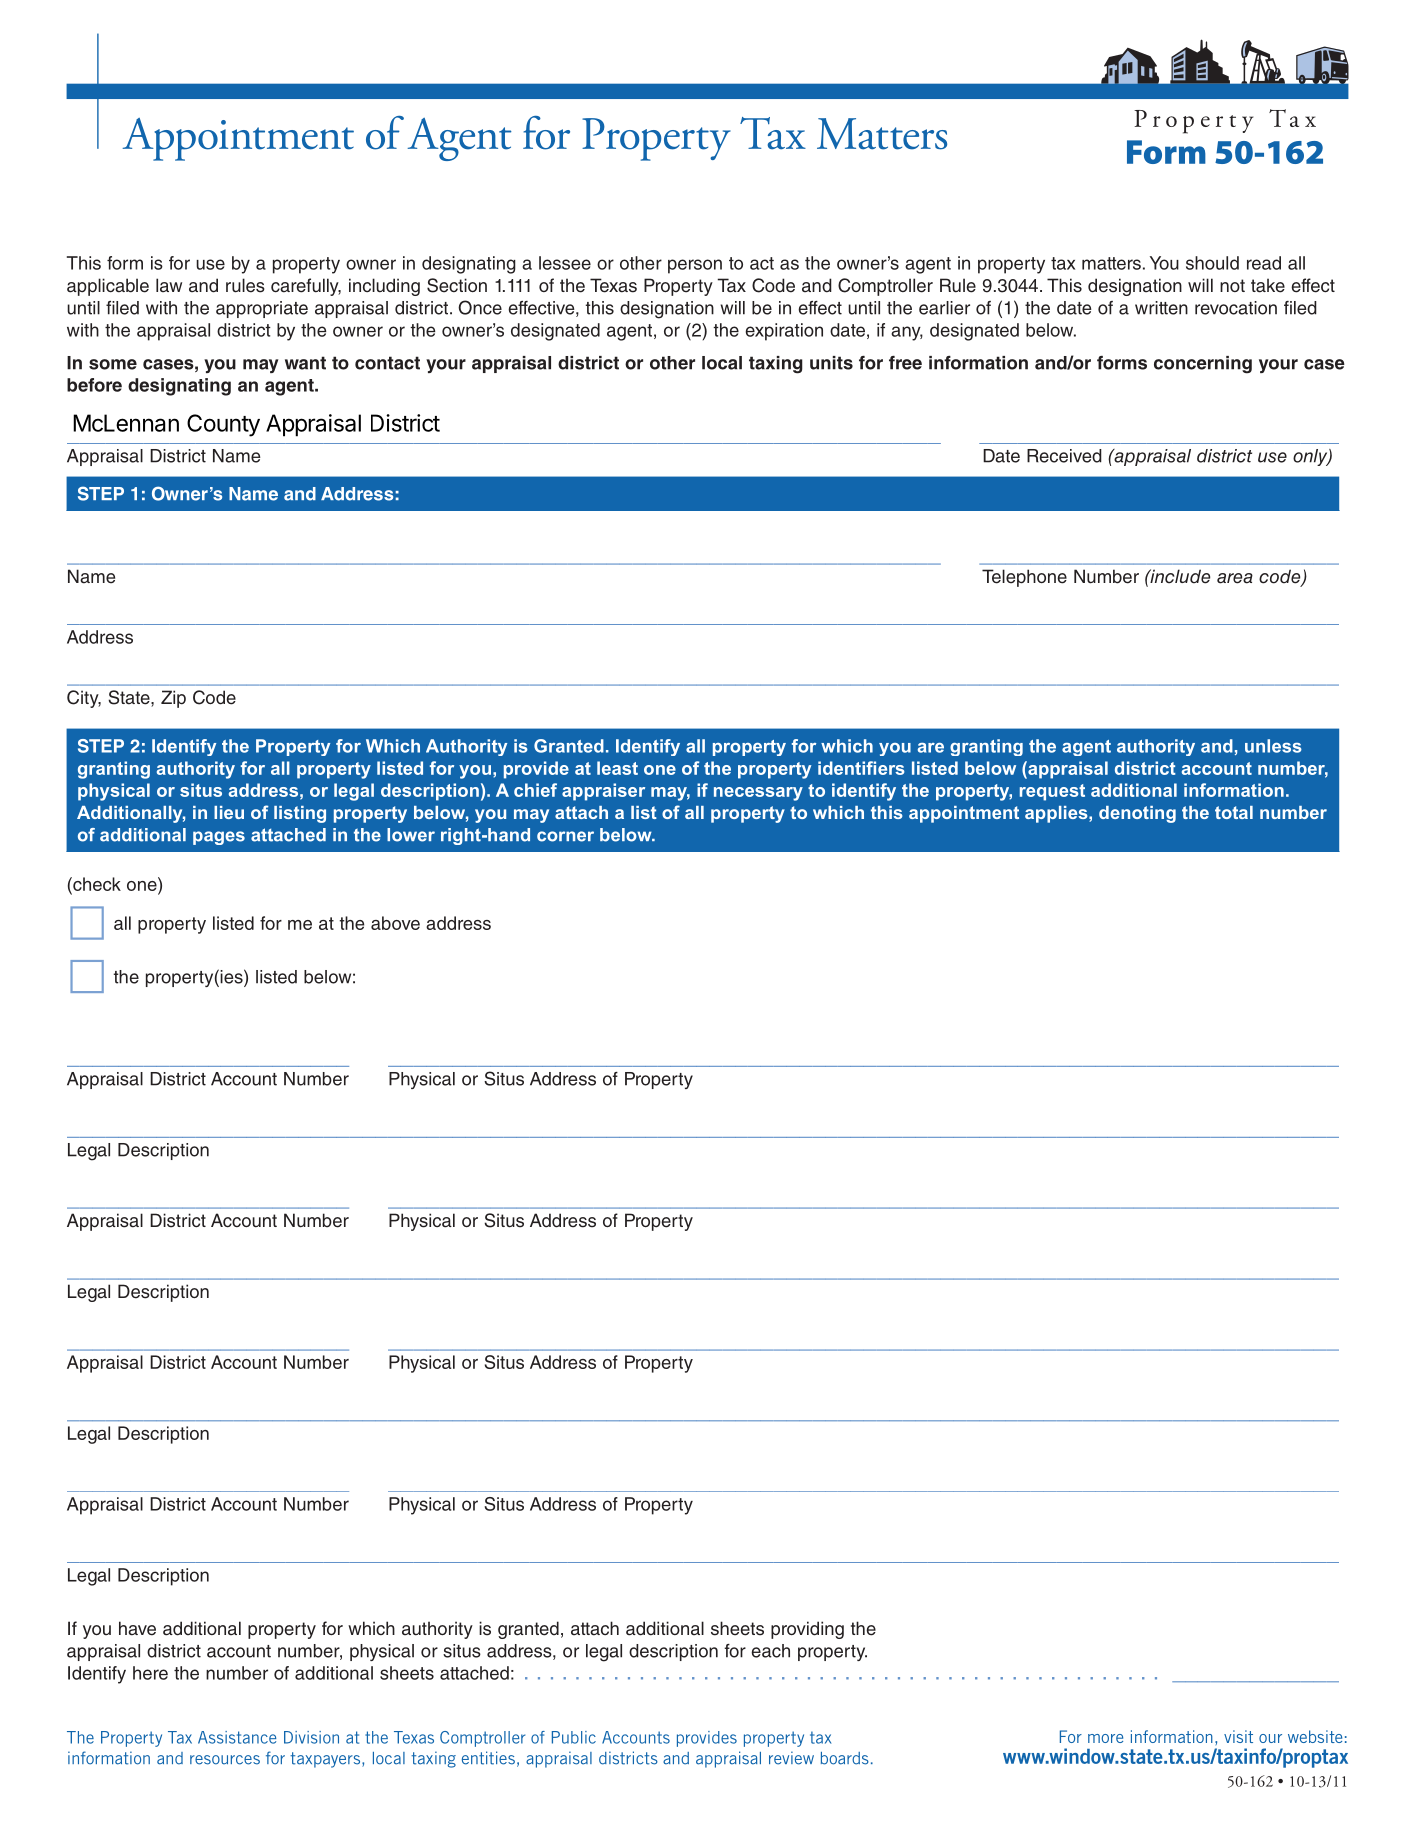 The image size is (1415, 1831). What do you see at coordinates (807, 1630) in the screenshot?
I see `providing` at bounding box center [807, 1630].
